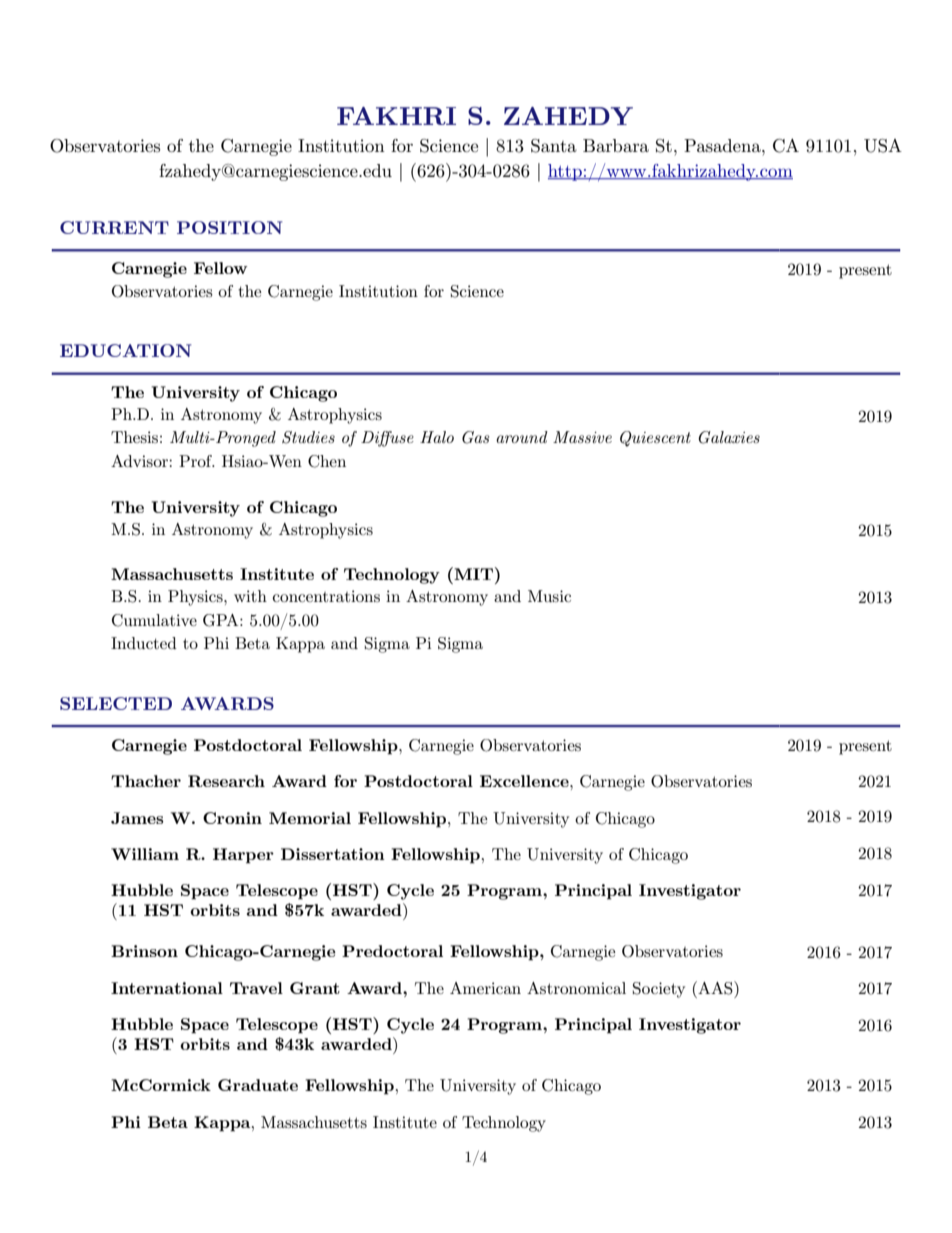  I want to click on Pasadena, so click(723, 146).
